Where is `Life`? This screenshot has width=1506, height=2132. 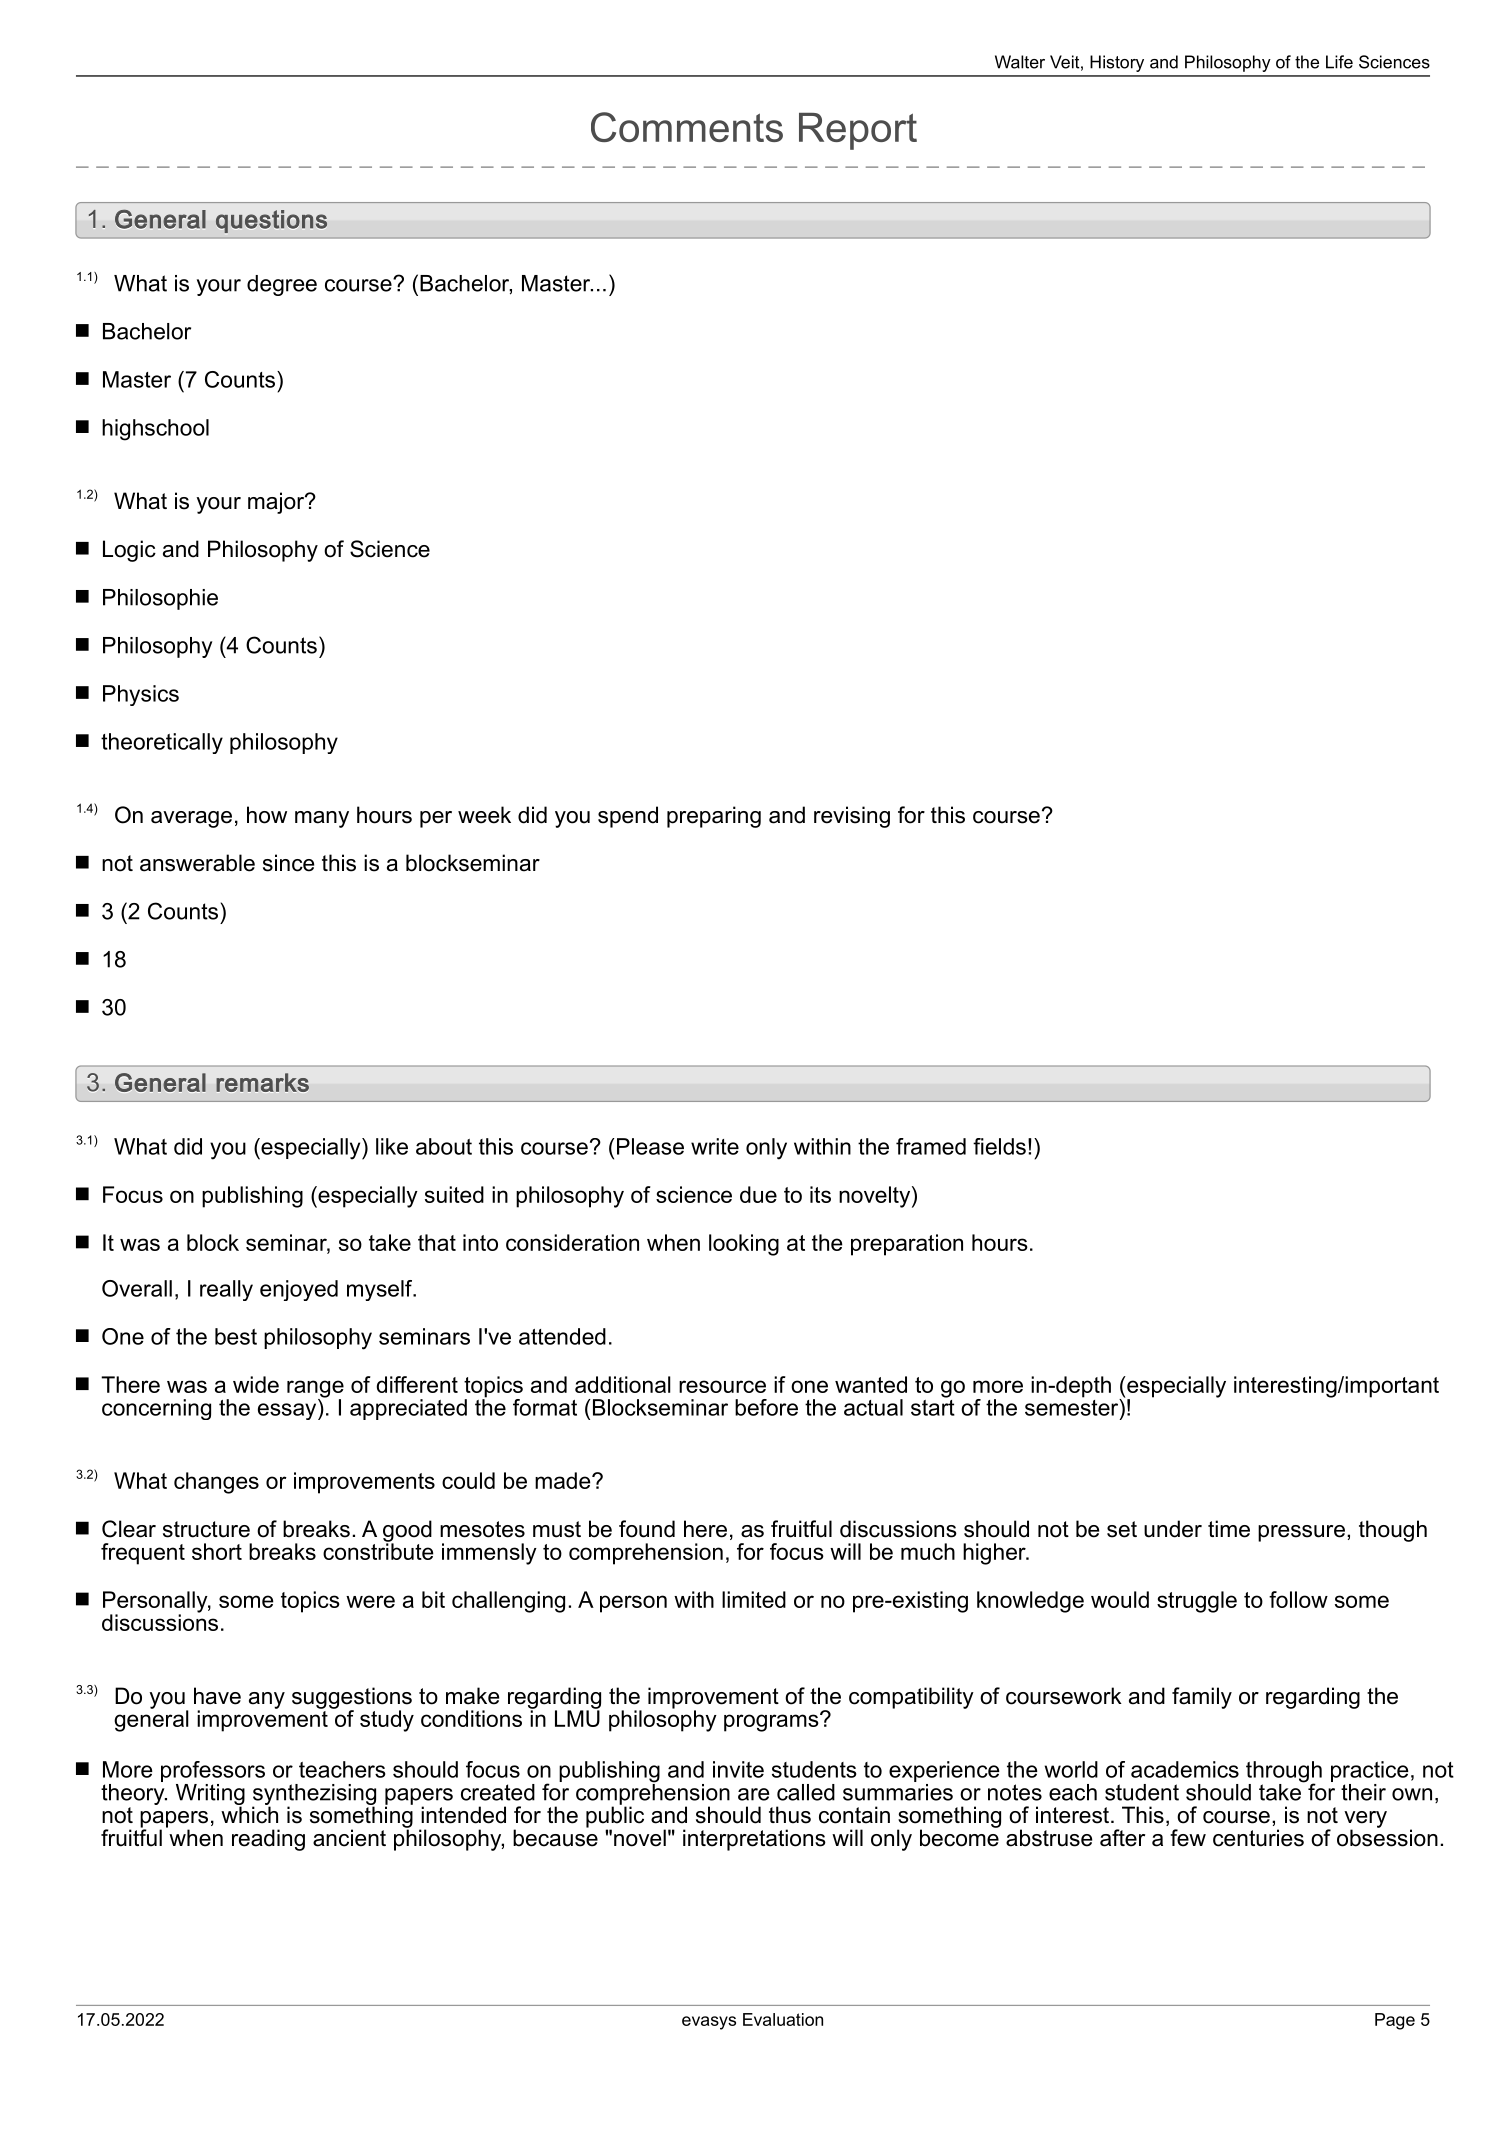 Life is located at coordinates (1339, 62).
